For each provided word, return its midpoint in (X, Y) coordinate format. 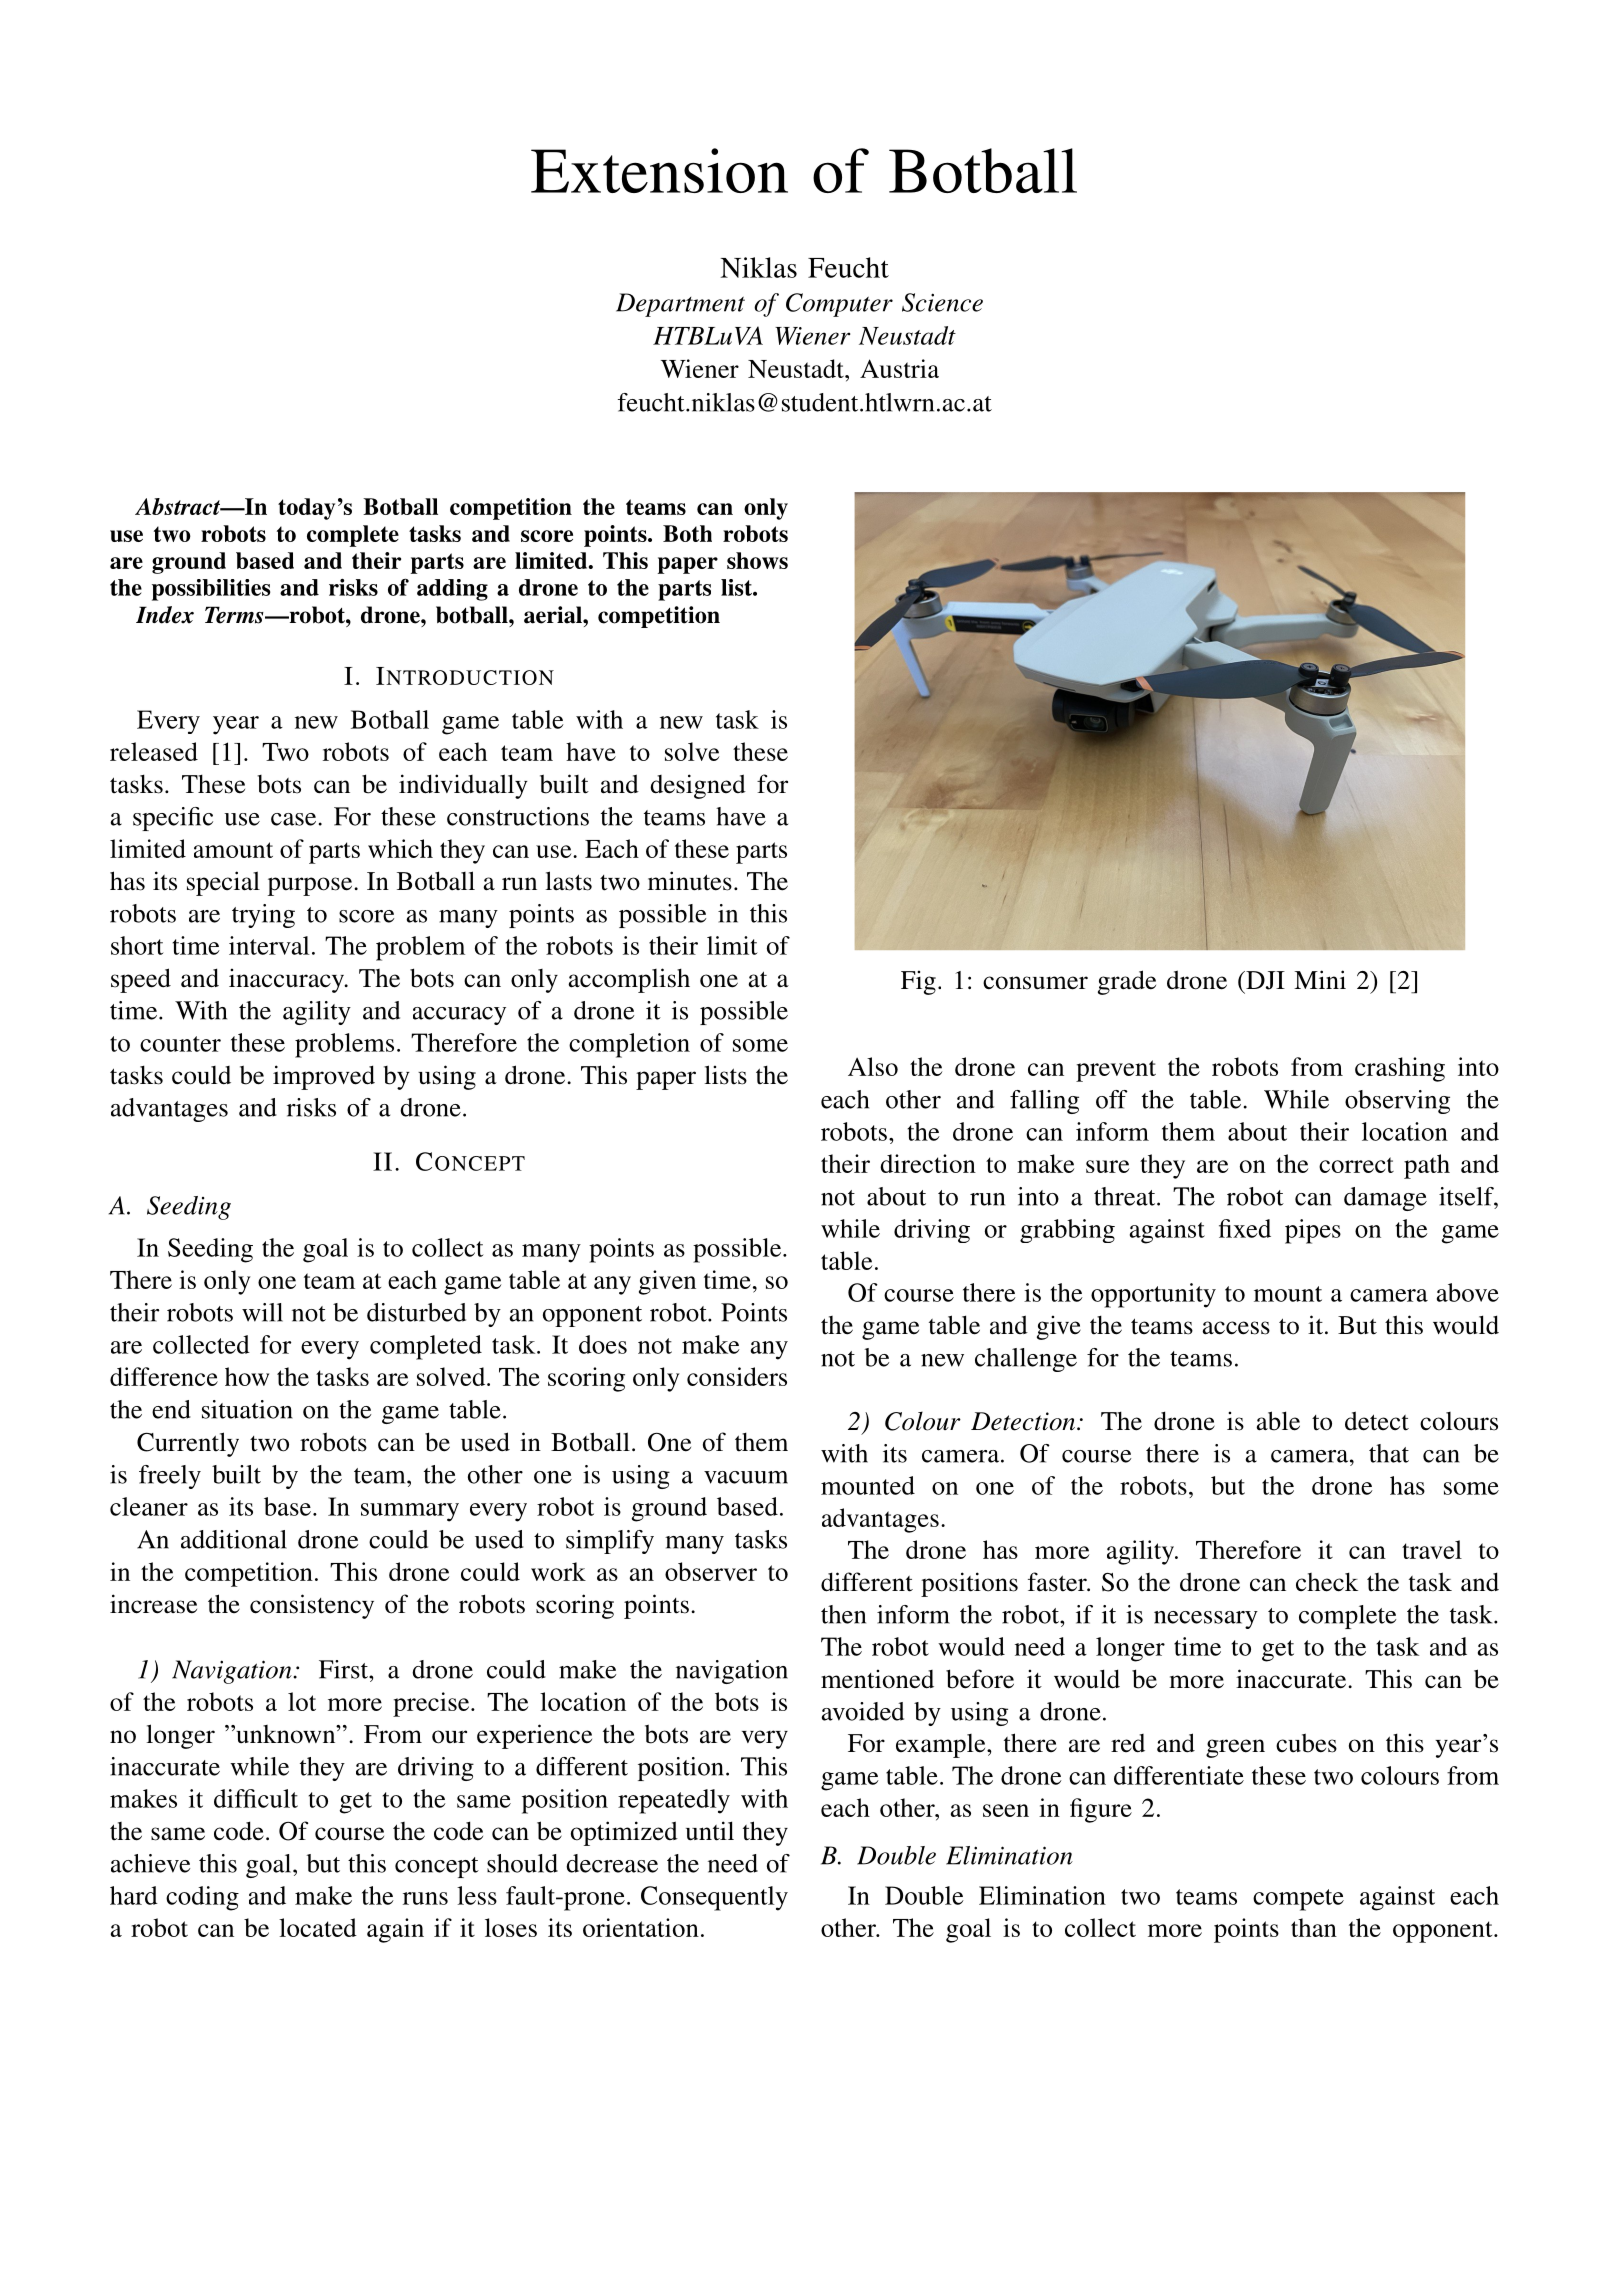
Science (942, 302)
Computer (839, 305)
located (318, 1927)
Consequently (714, 1898)
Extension (659, 170)
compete (1298, 1900)
